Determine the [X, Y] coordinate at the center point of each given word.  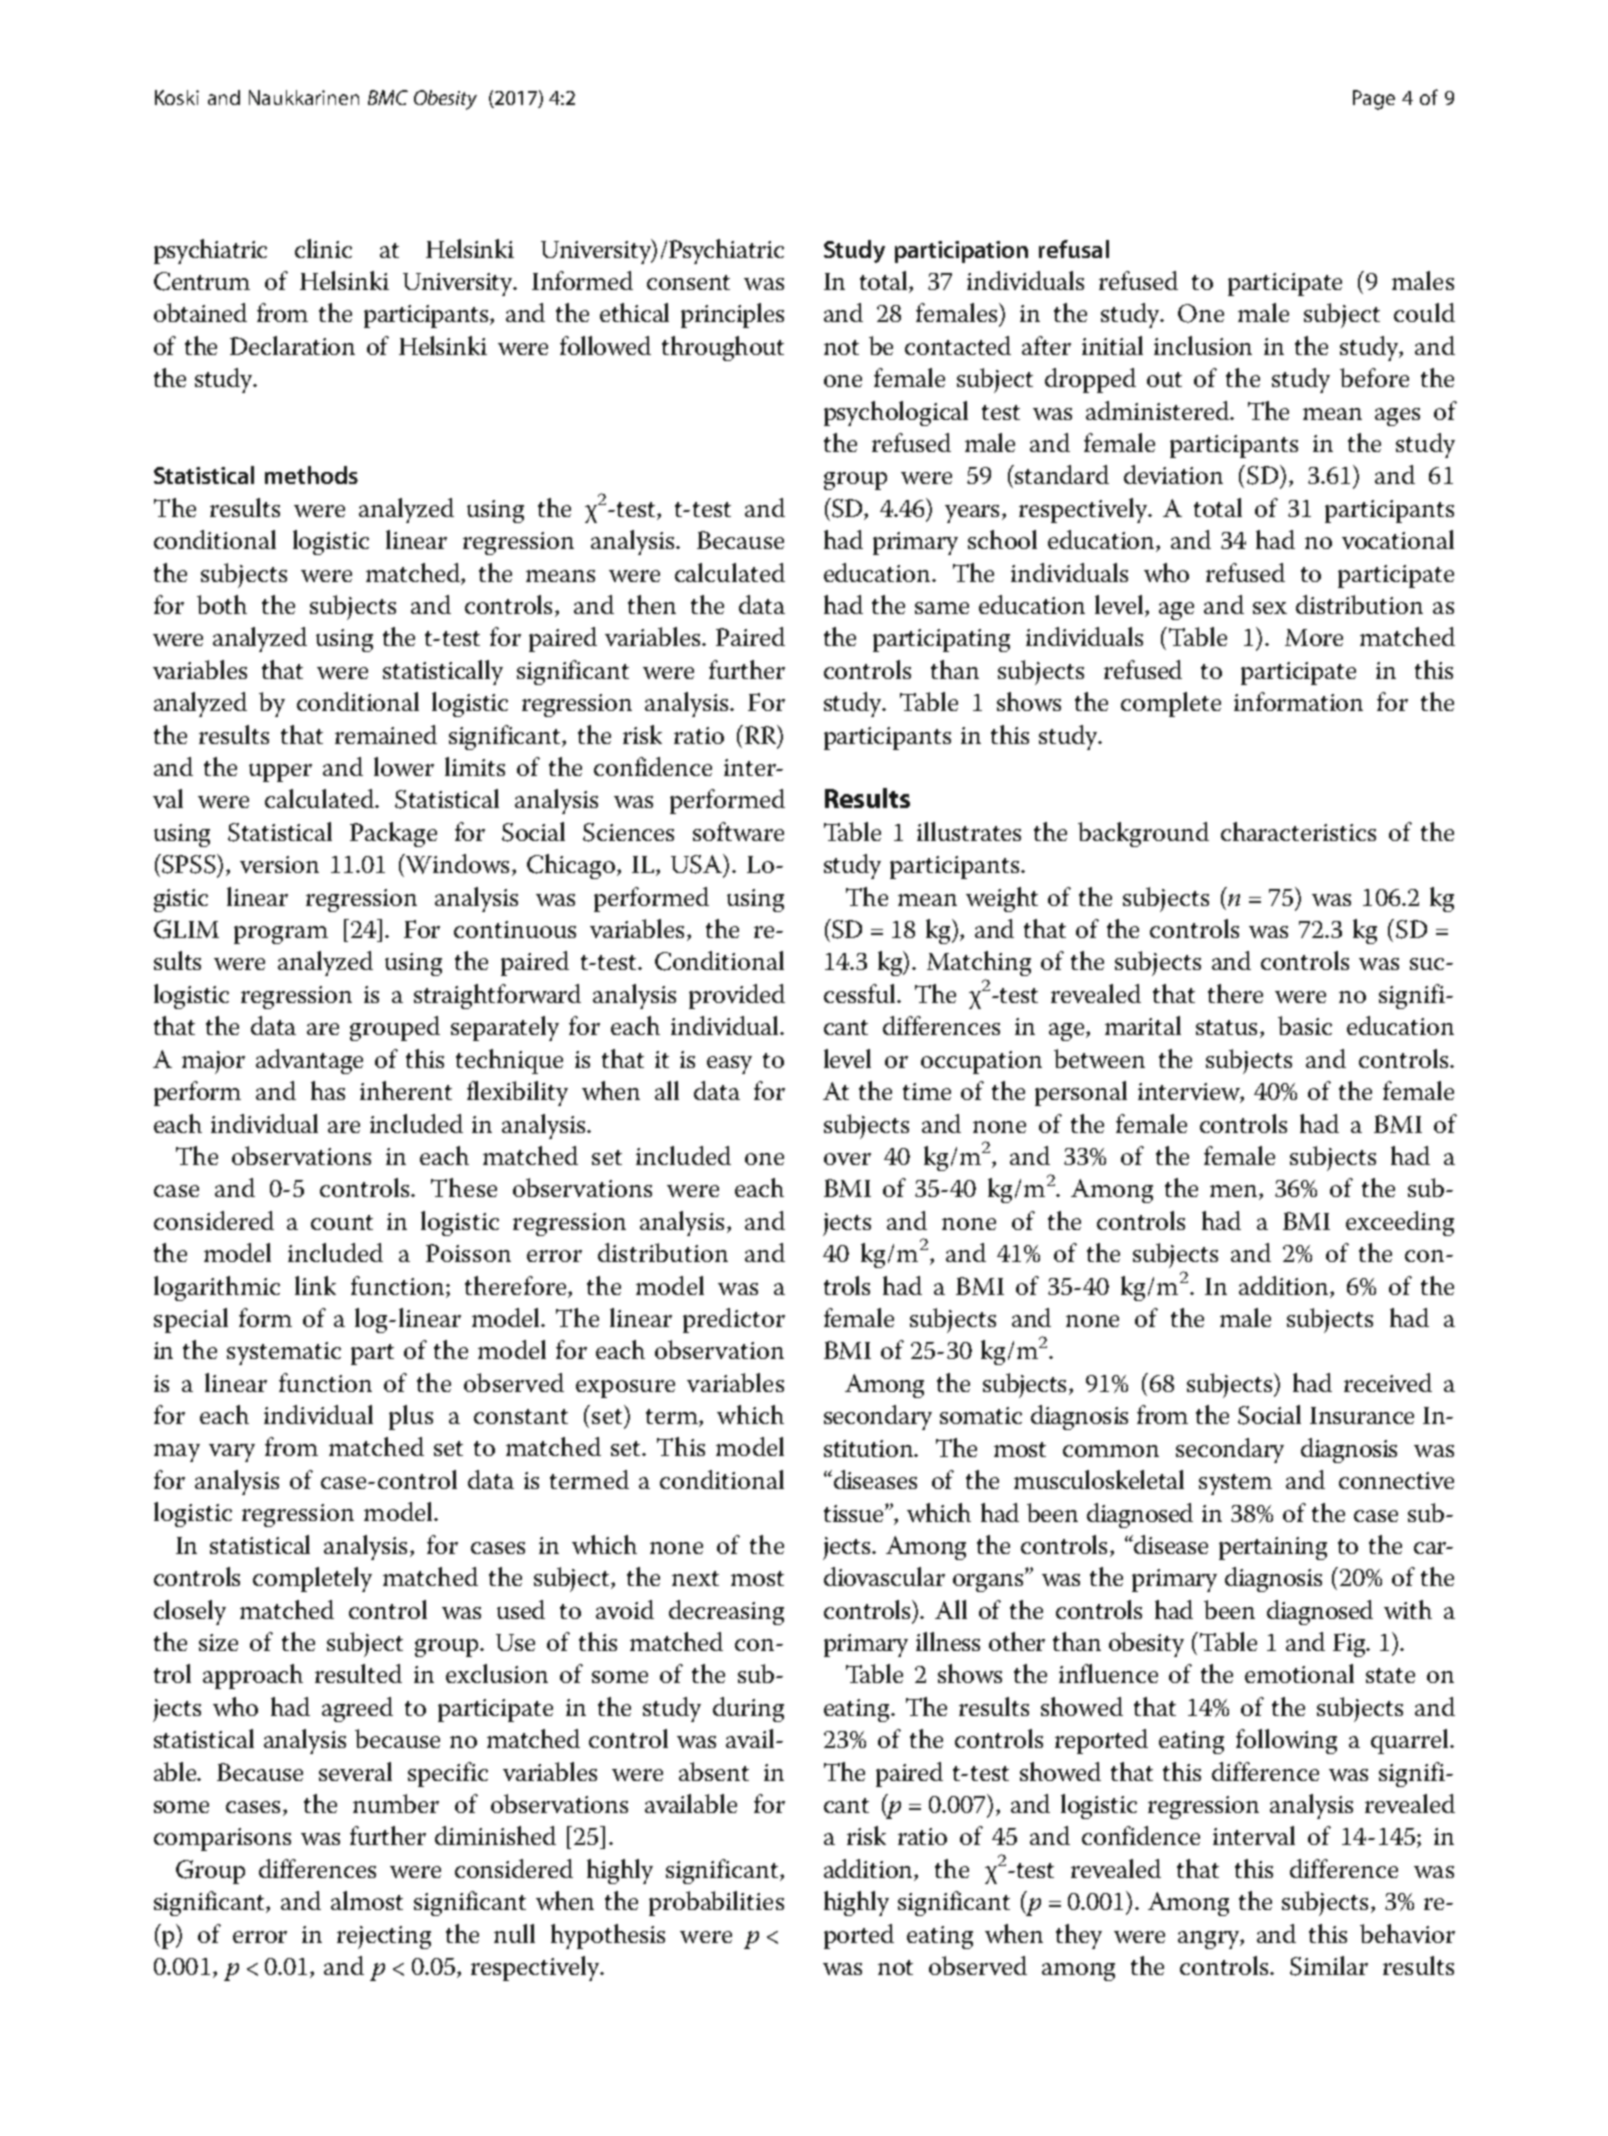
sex [1270, 608]
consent [688, 282]
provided [737, 996]
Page [1374, 100]
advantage [309, 1061]
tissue [855, 1513]
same [942, 608]
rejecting [384, 1937]
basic [1305, 1025]
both [222, 604]
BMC [388, 97]
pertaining [1273, 1548]
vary [232, 1453]
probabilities [716, 1903]
